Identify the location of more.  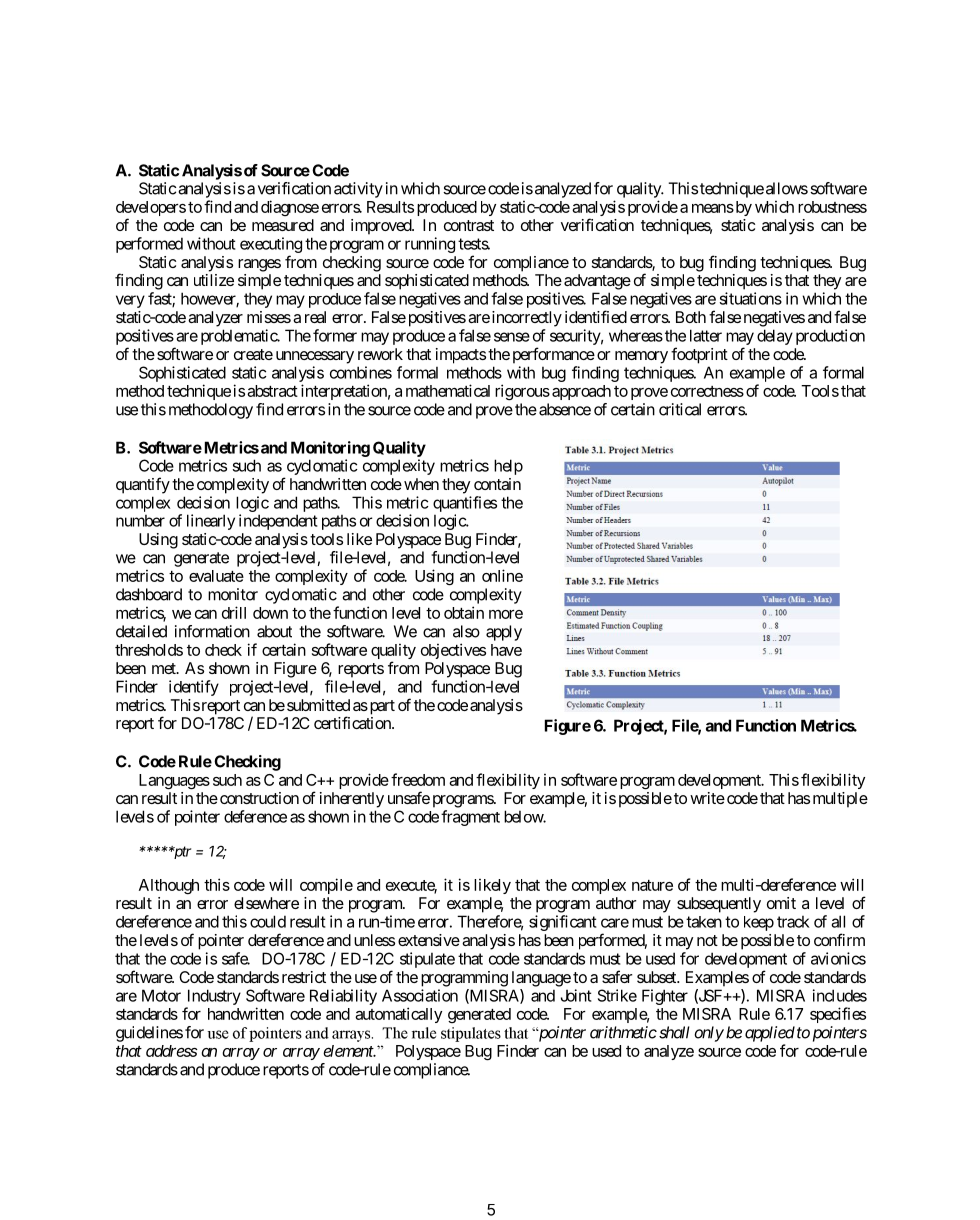
(506, 614).
